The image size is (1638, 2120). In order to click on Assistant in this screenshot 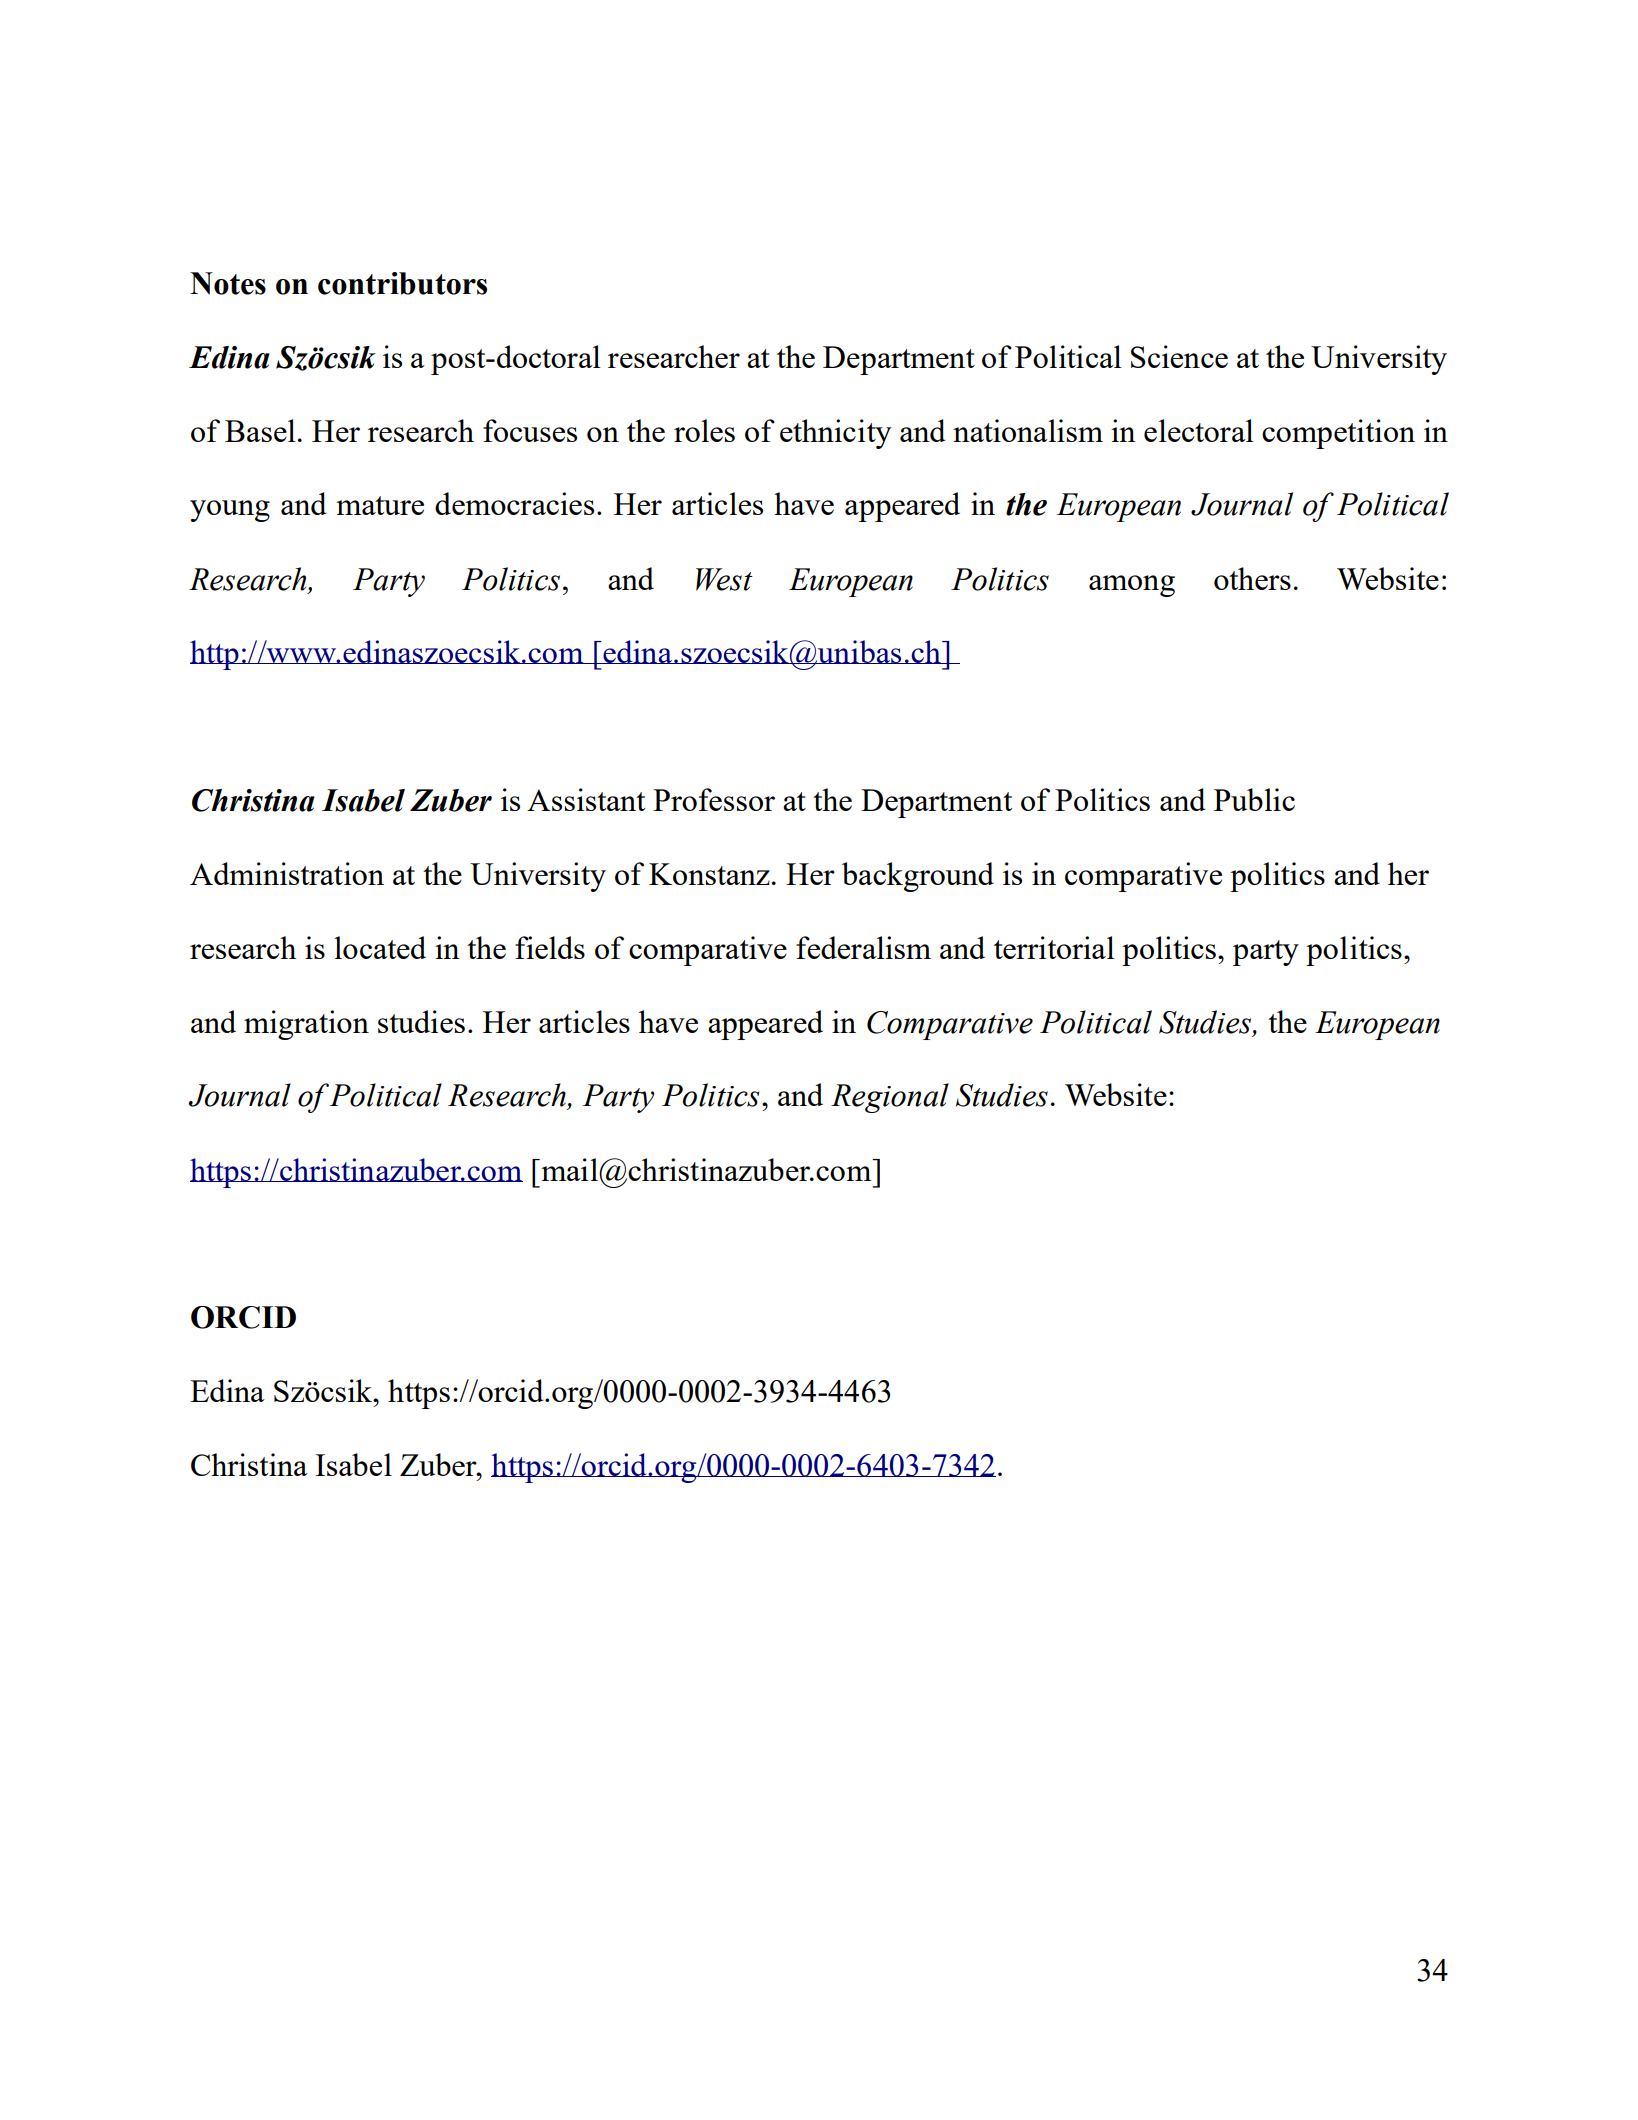, I will do `click(586, 799)`.
